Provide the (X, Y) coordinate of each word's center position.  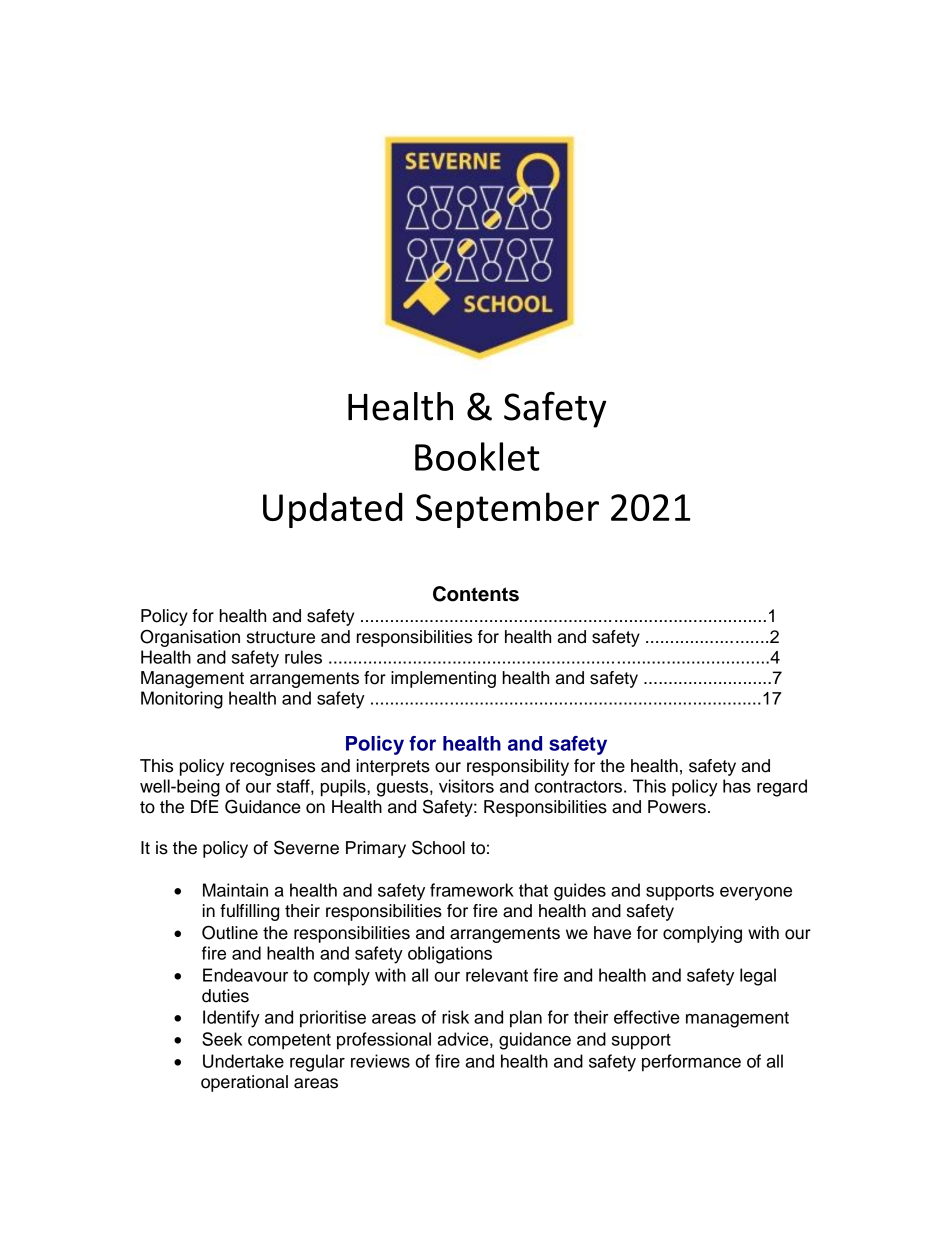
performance (691, 1063)
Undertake (243, 1061)
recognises (272, 767)
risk (455, 1017)
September (507, 510)
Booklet (477, 456)
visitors (466, 786)
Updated (333, 510)
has (737, 786)
